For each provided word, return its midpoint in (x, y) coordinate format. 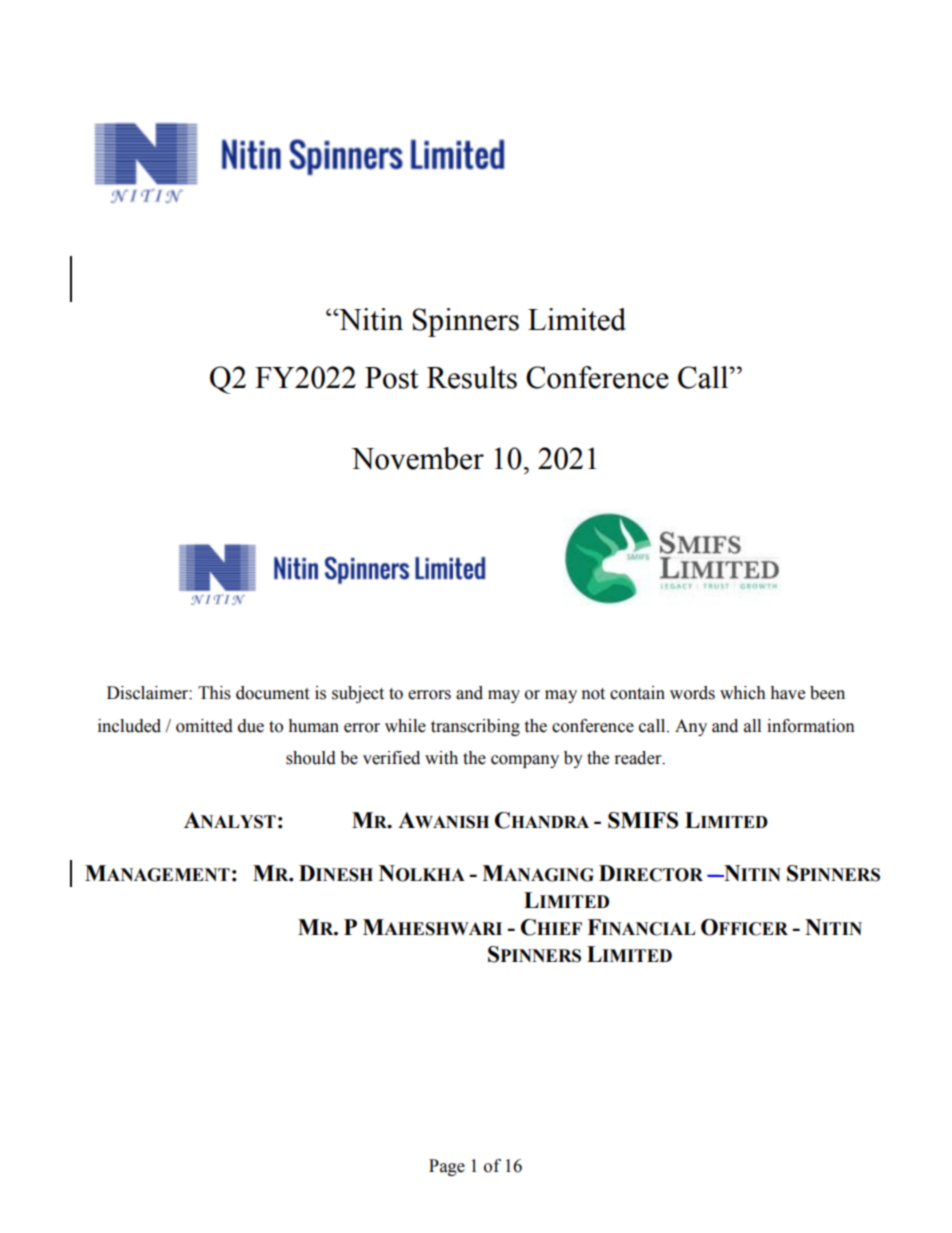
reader (639, 758)
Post (391, 378)
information (811, 726)
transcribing (475, 727)
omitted (204, 726)
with (441, 758)
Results (472, 377)
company (525, 761)
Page (447, 1167)
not (593, 694)
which (743, 693)
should (311, 758)
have (787, 693)
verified (391, 758)
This (214, 693)
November (417, 458)
